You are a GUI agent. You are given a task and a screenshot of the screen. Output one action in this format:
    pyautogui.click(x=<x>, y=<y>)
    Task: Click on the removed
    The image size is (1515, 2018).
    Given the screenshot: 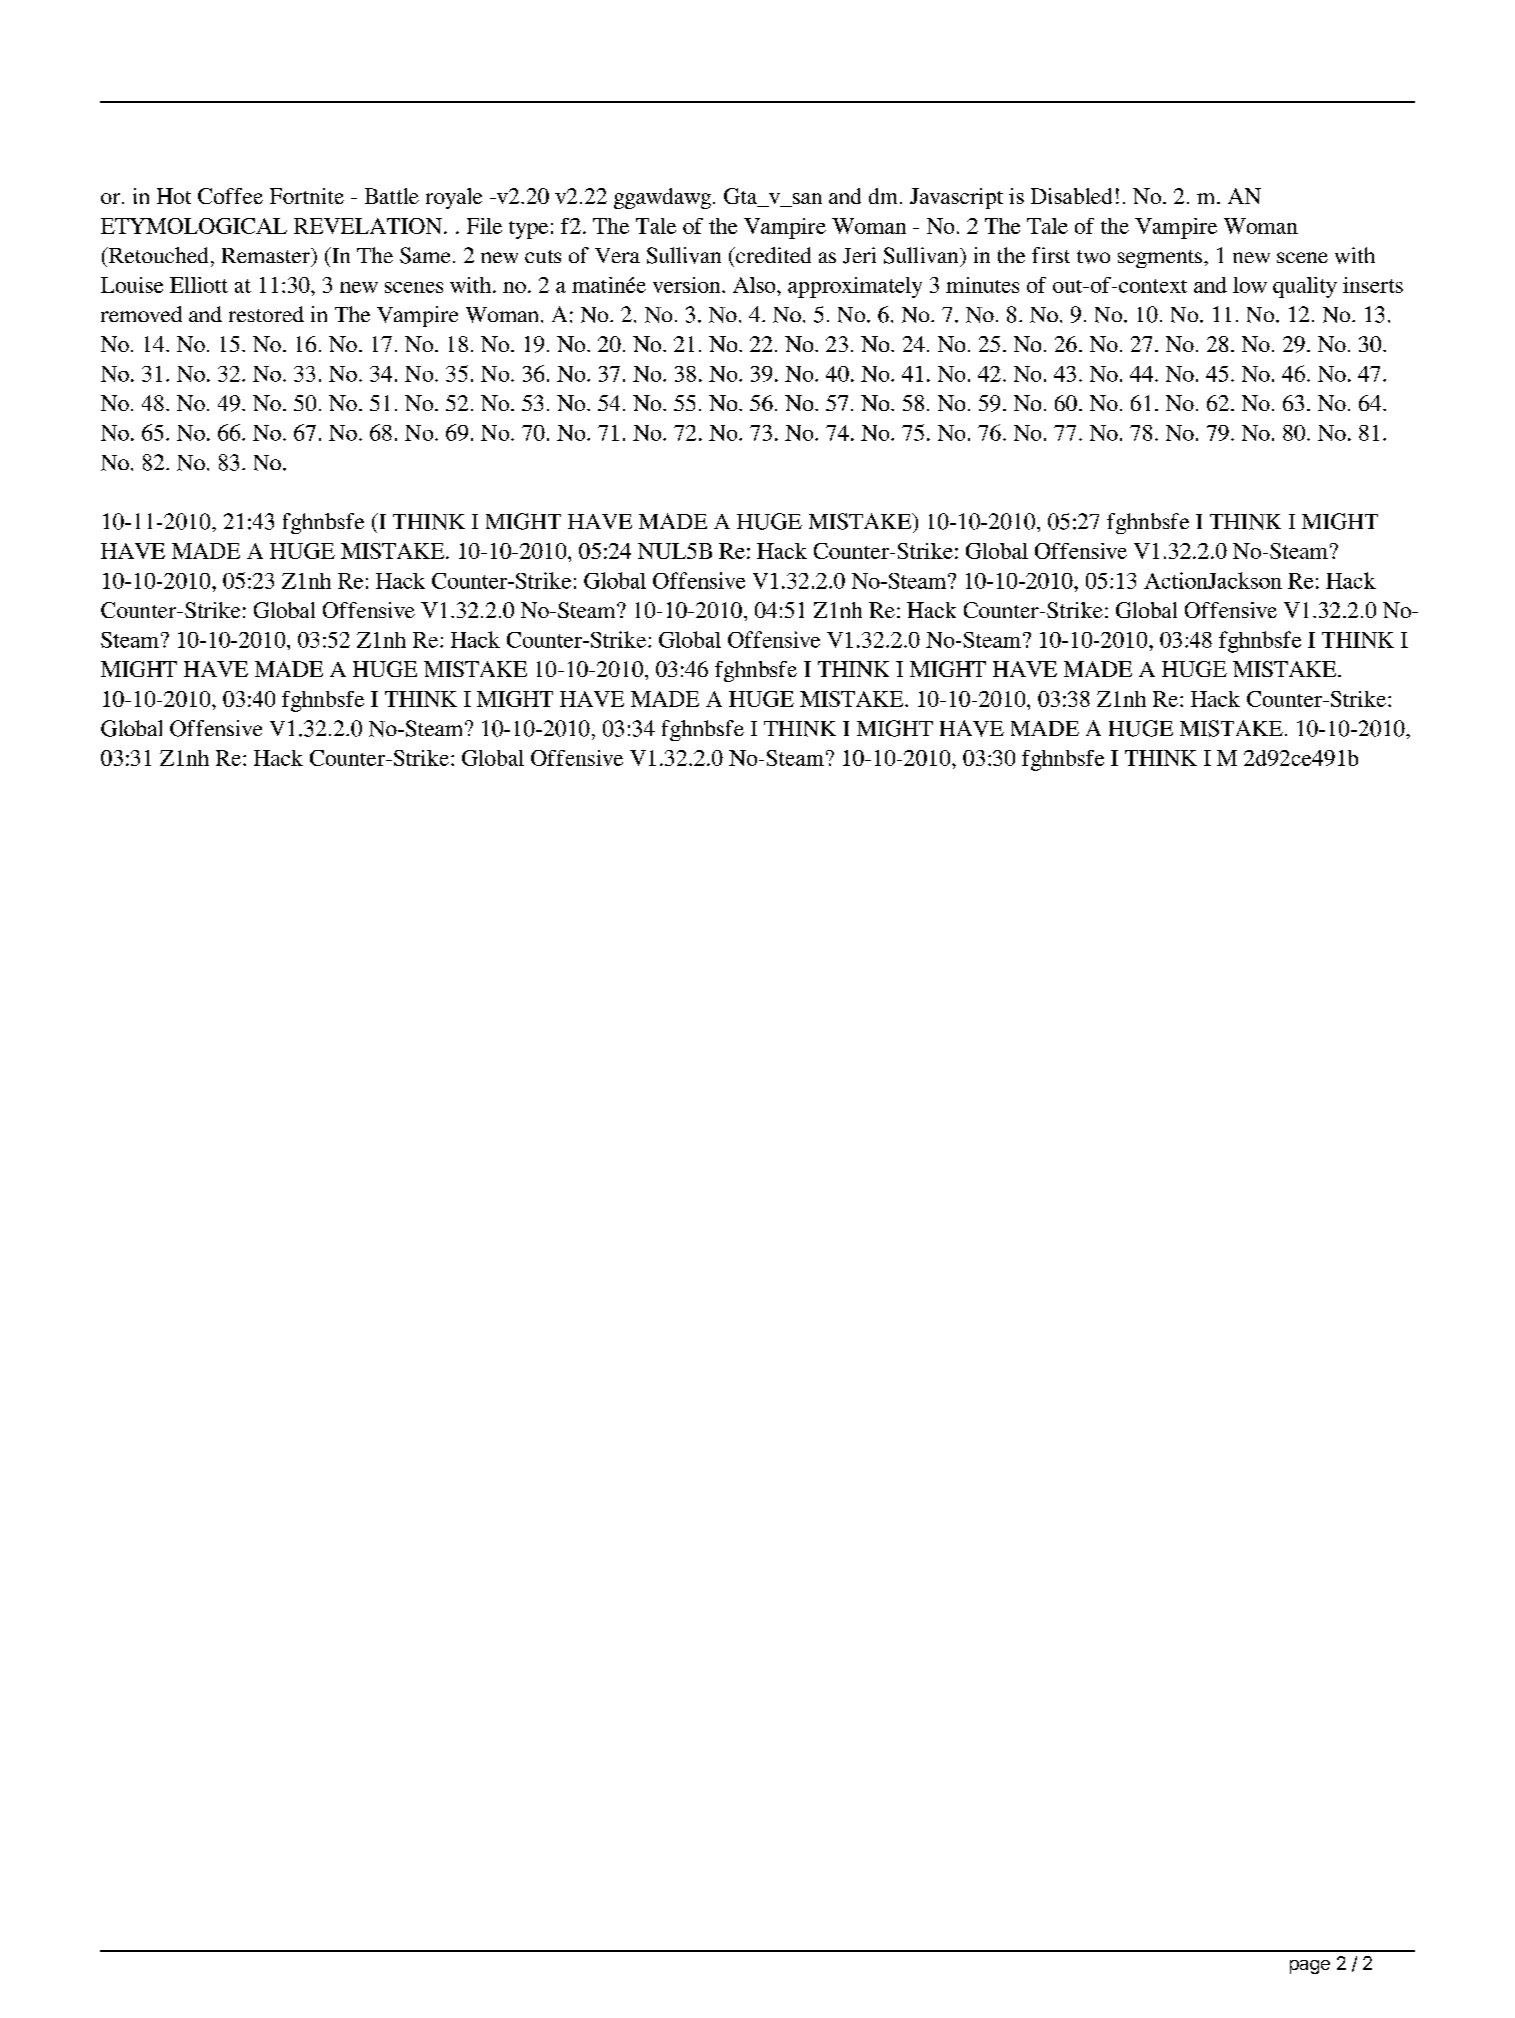 What is the action you would take?
    pyautogui.click(x=141, y=314)
